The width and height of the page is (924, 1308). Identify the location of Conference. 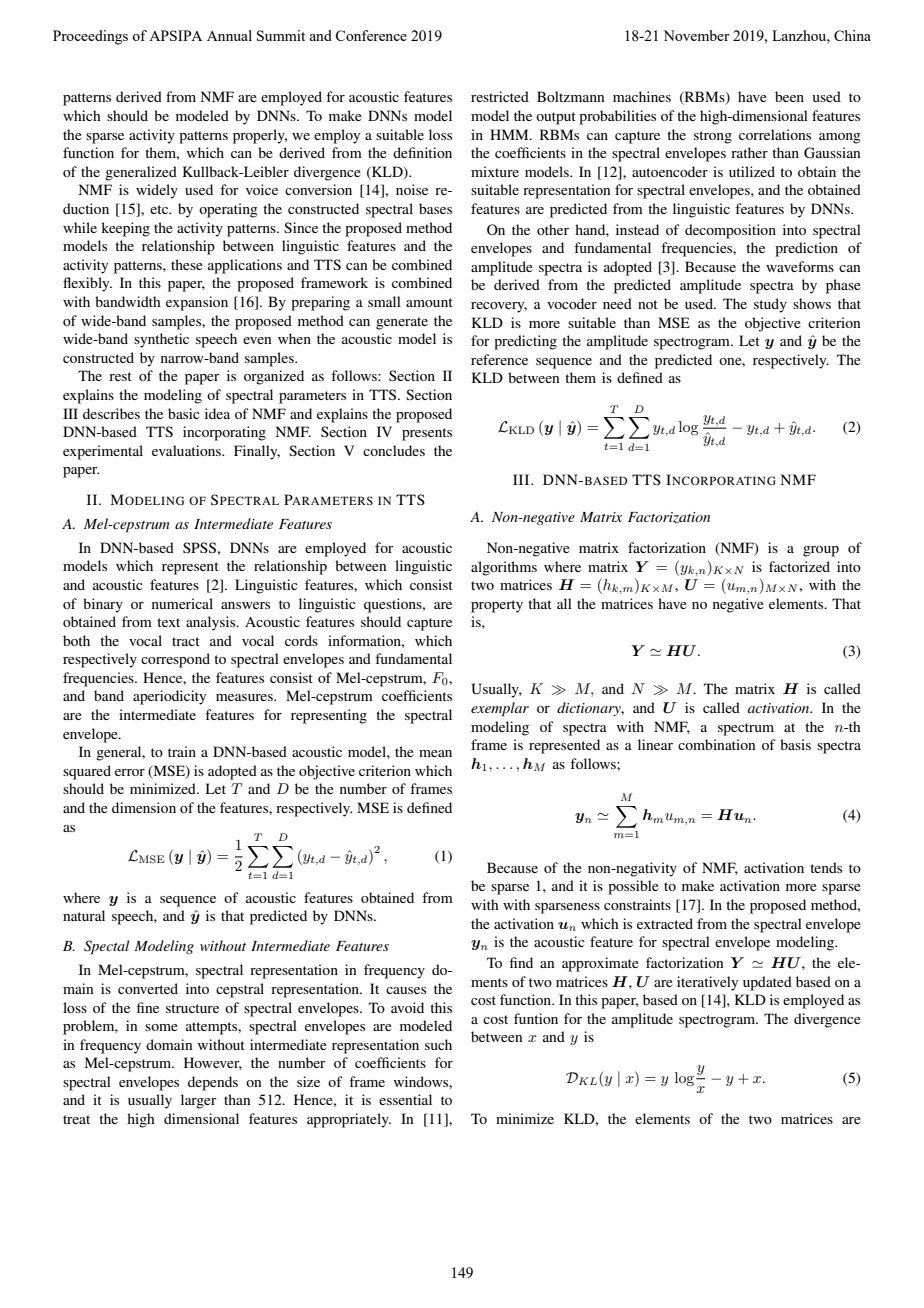
(371, 35).
